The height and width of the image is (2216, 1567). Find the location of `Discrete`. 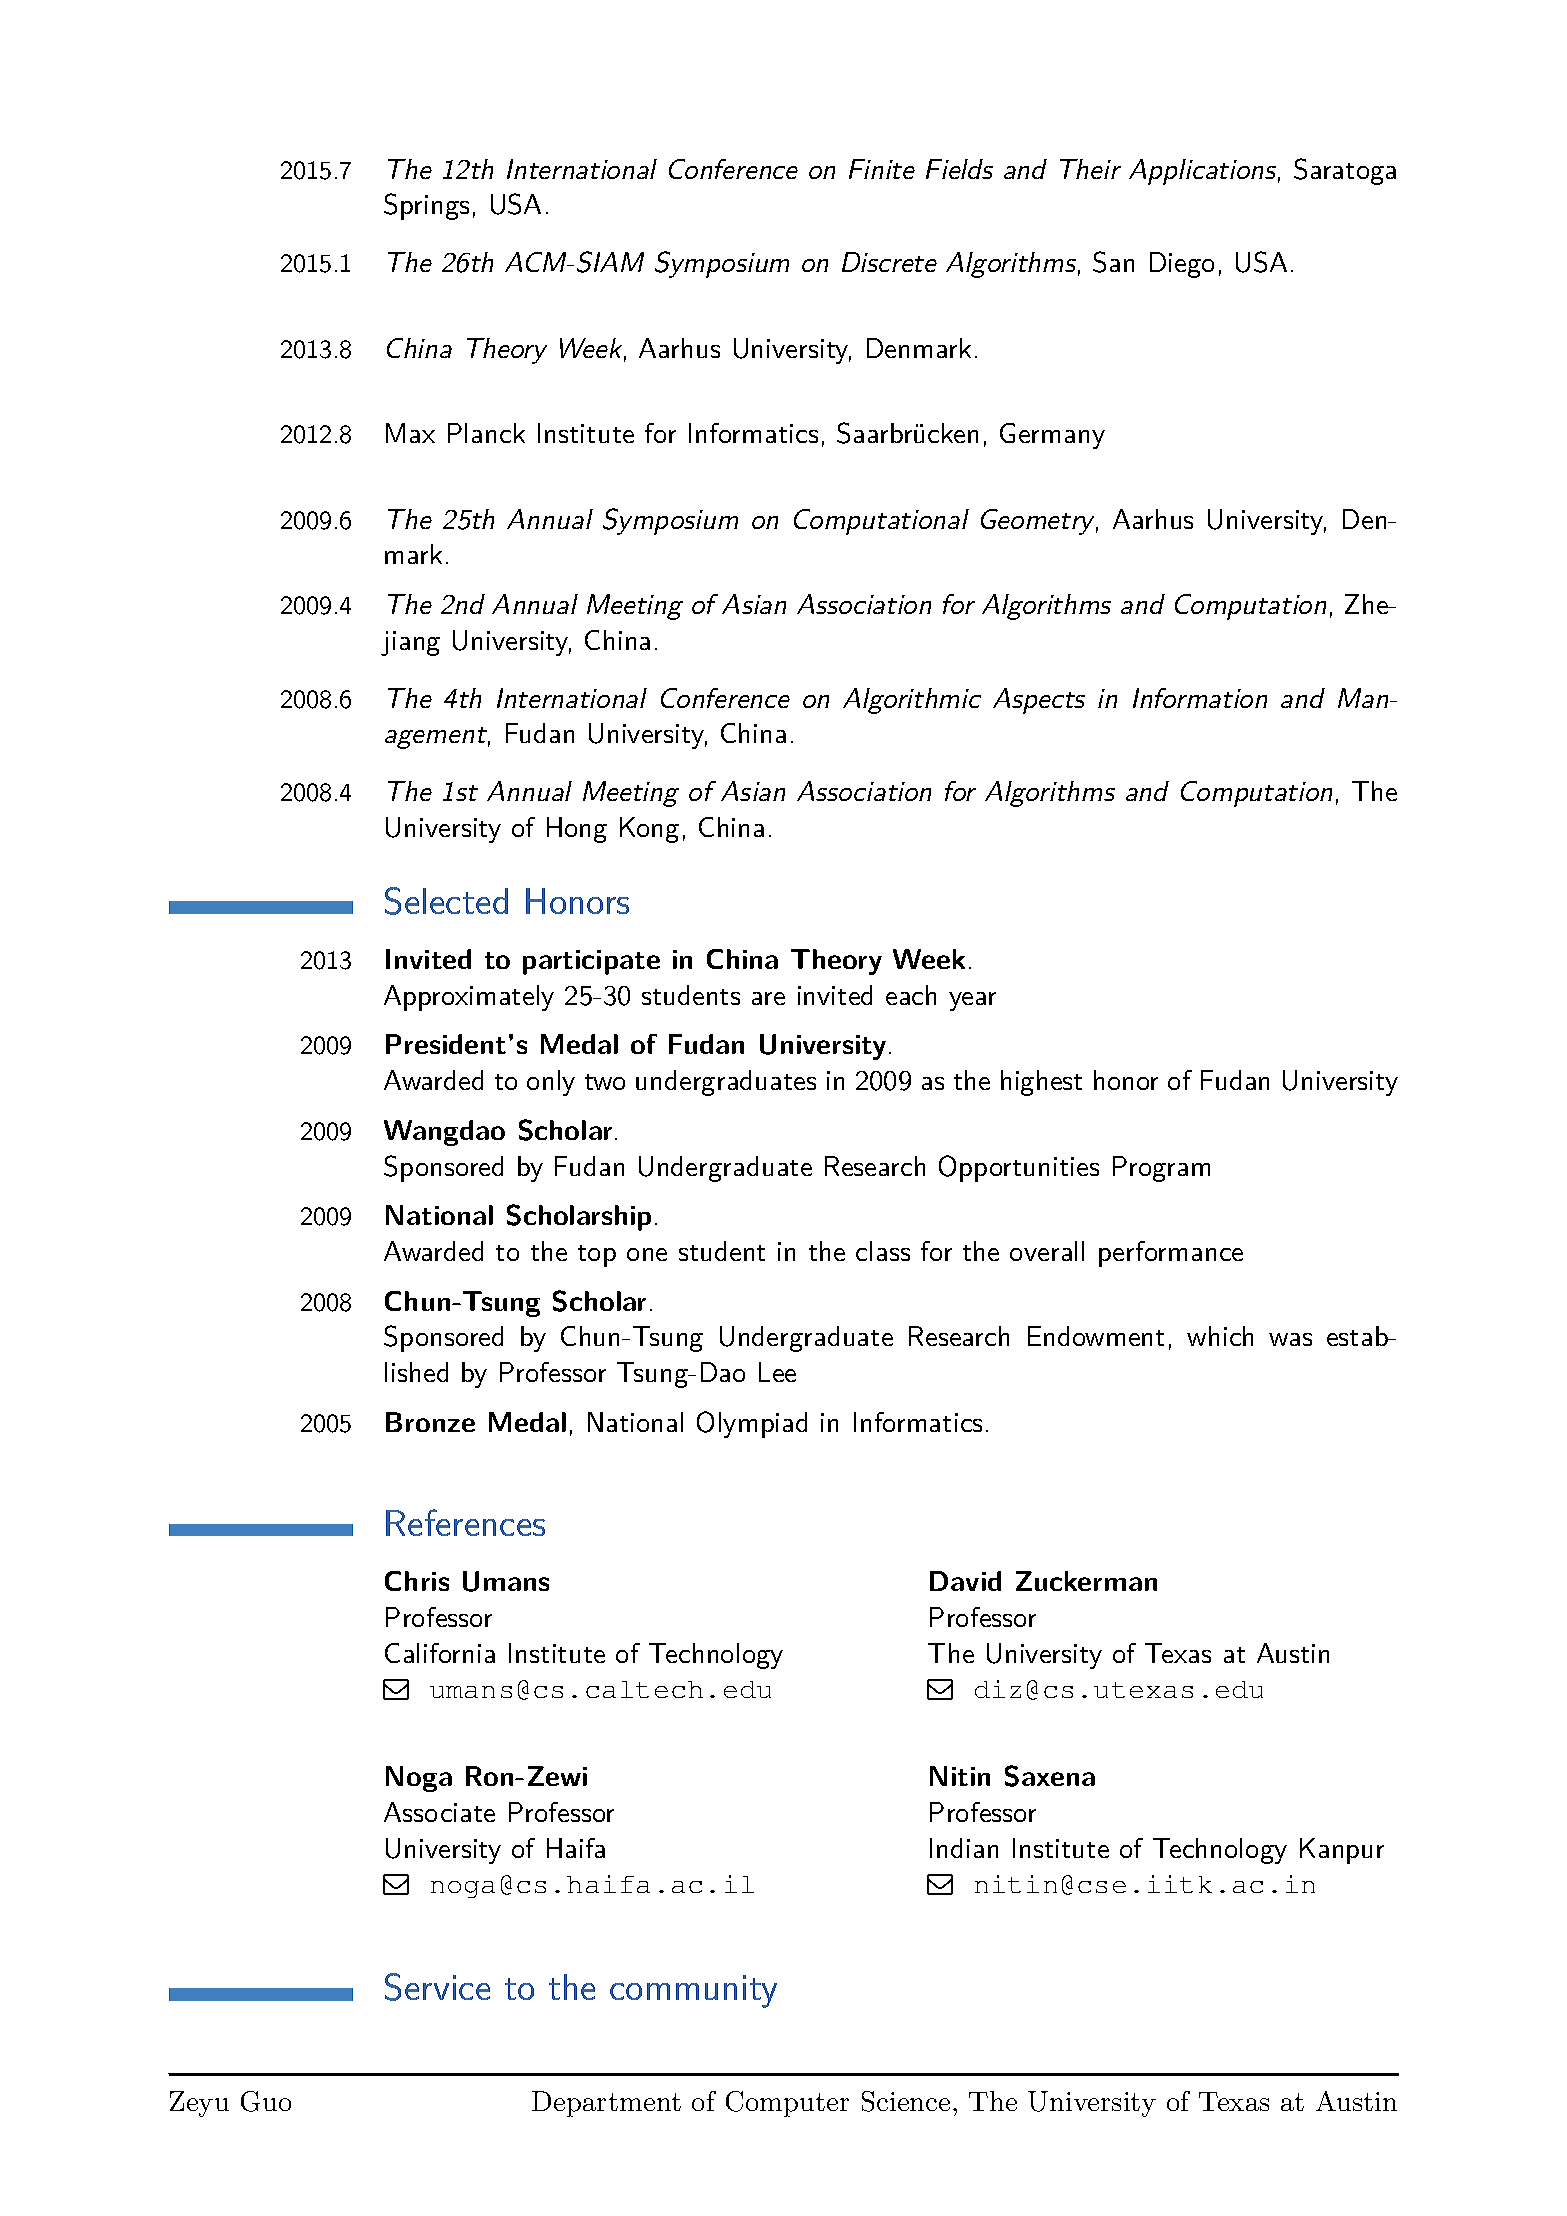

Discrete is located at coordinates (889, 262).
